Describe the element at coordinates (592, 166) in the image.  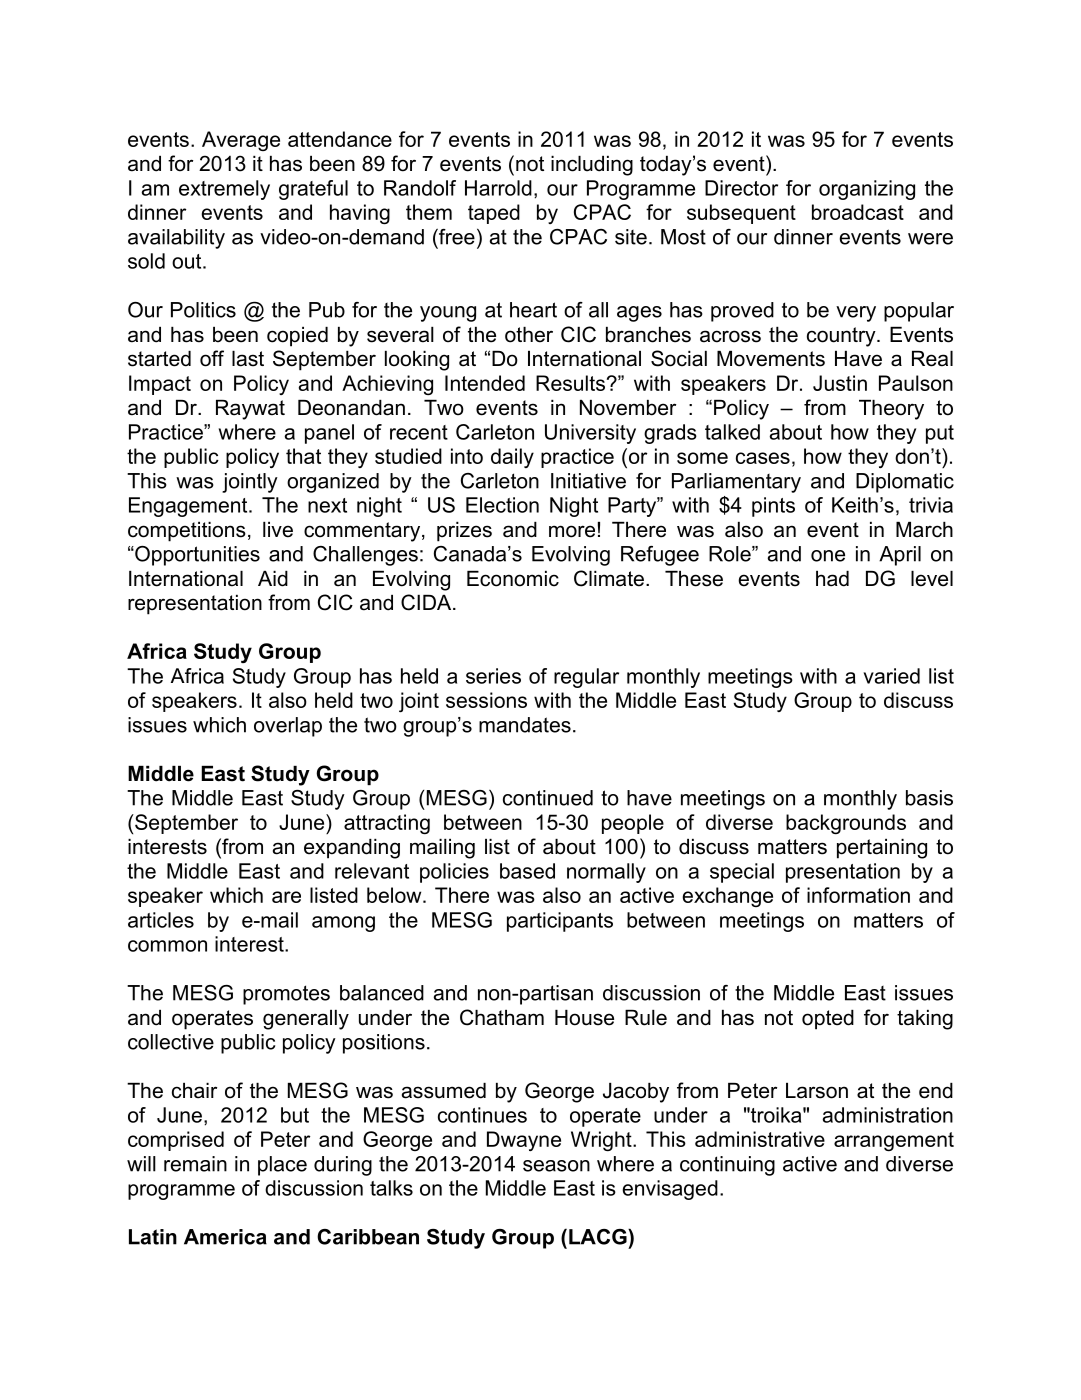
I see `including` at that location.
